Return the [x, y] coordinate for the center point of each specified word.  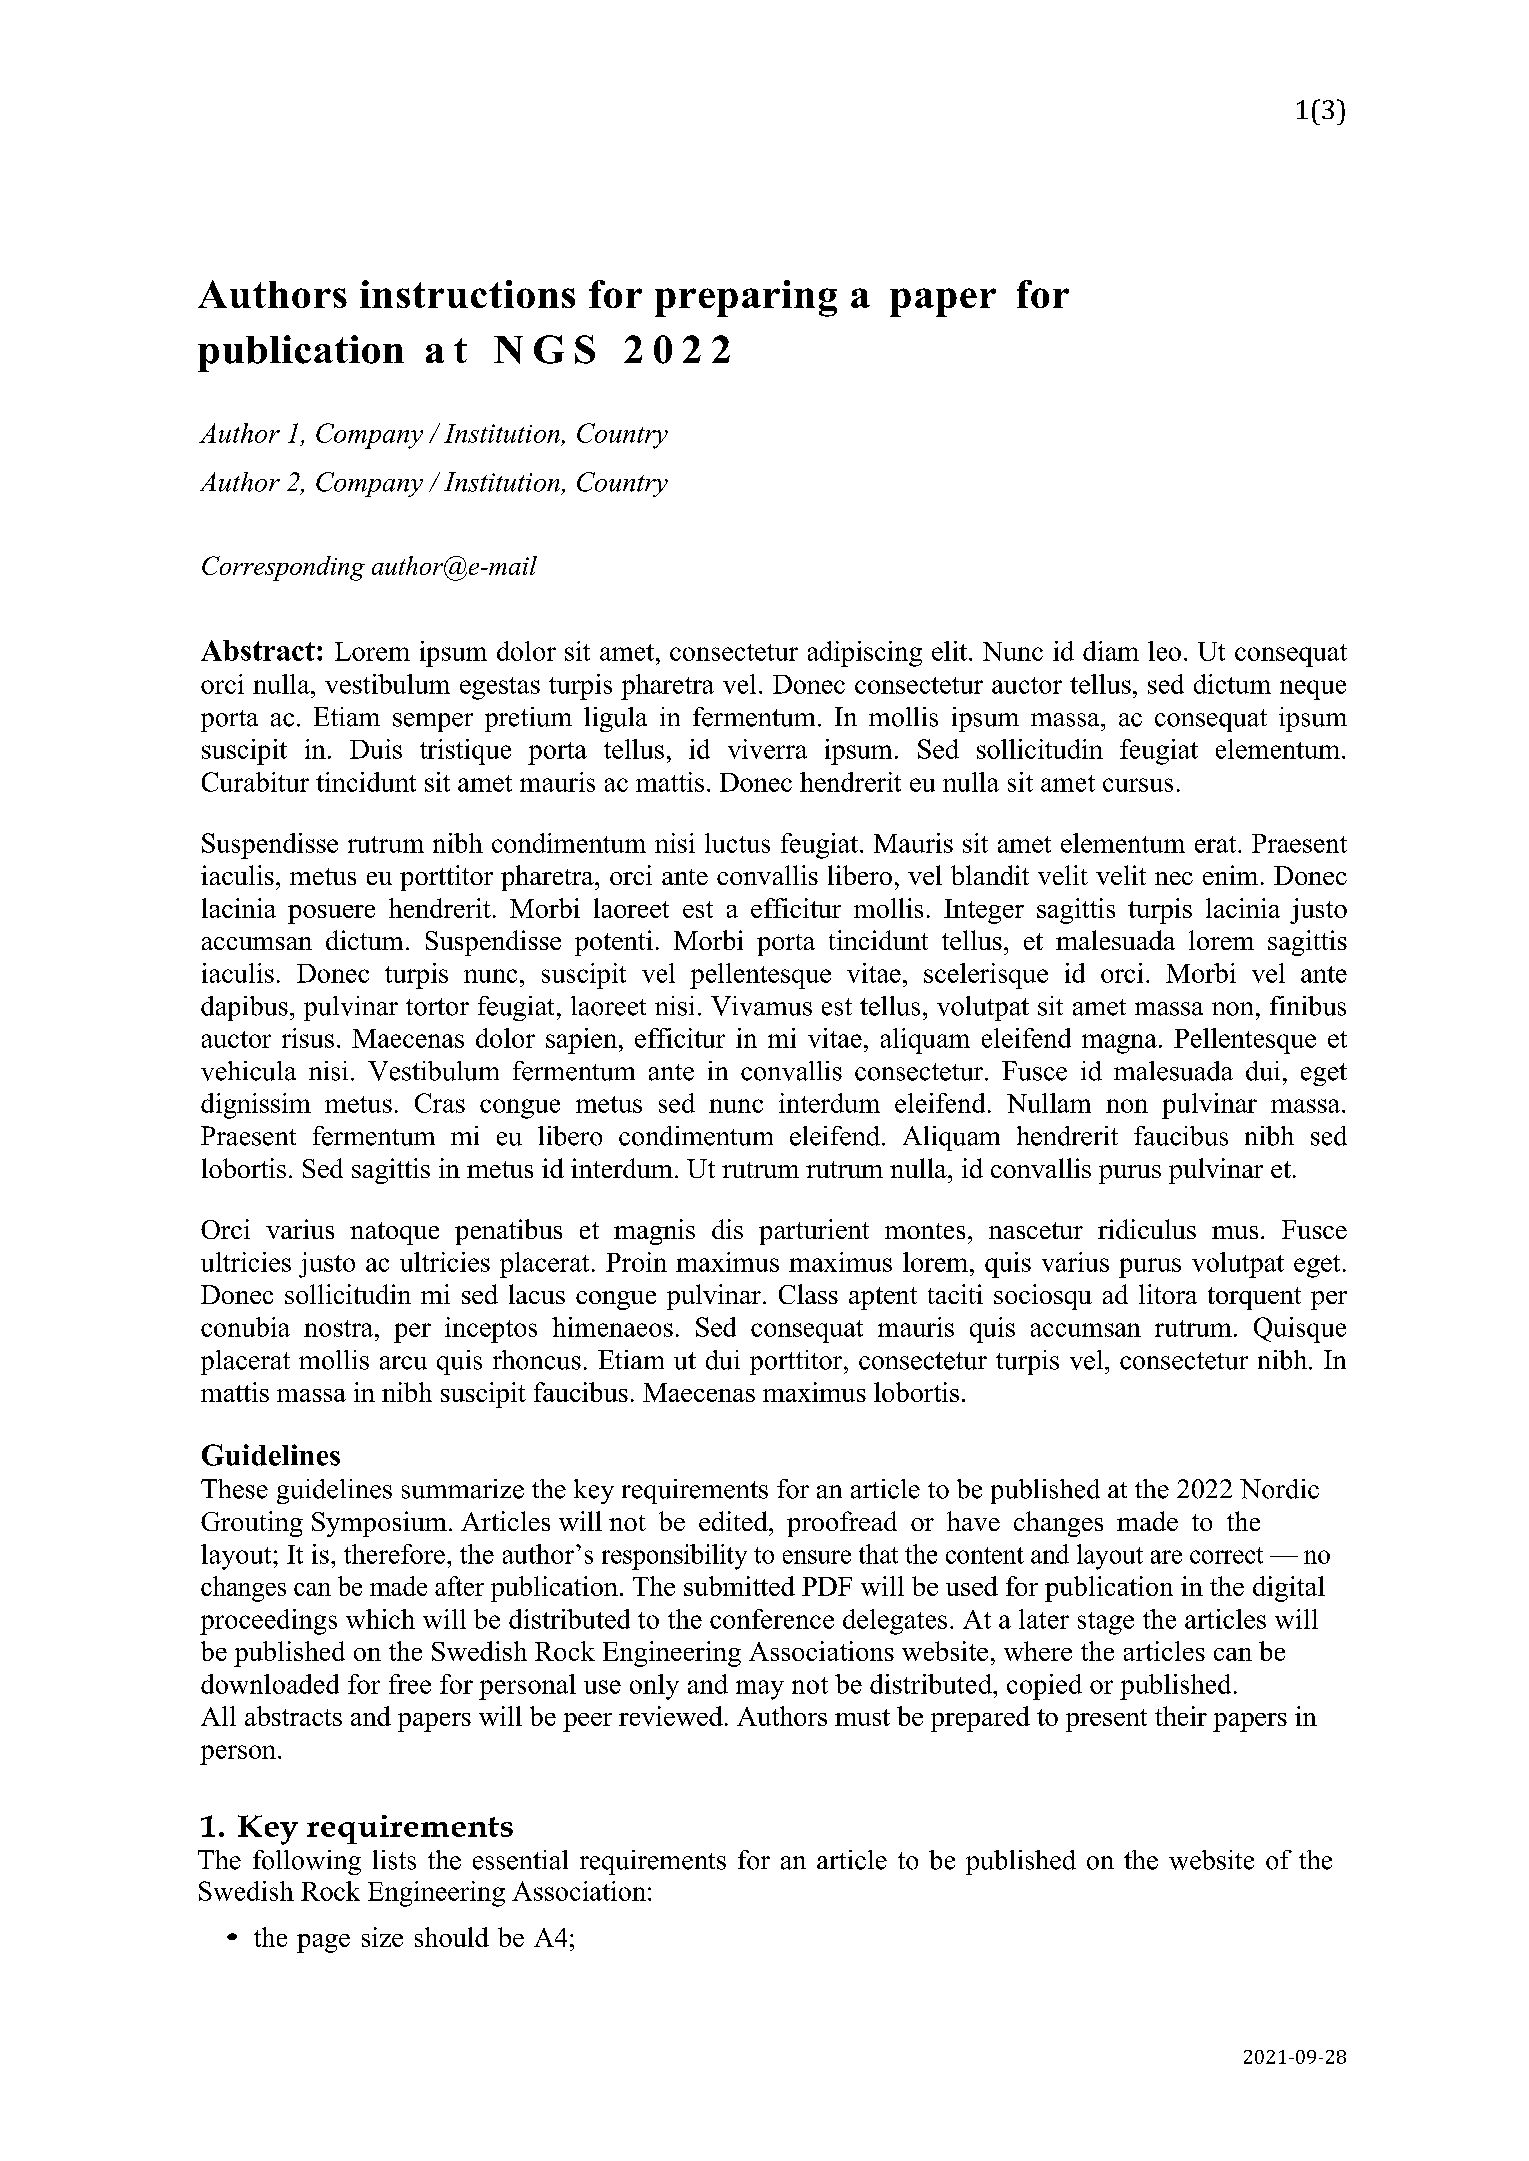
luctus [737, 843]
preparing [746, 298]
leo [1164, 651]
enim [1230, 875]
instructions [467, 294]
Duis [376, 749]
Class [808, 1294]
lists [394, 1860]
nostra [340, 1328]
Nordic [1279, 1489]
